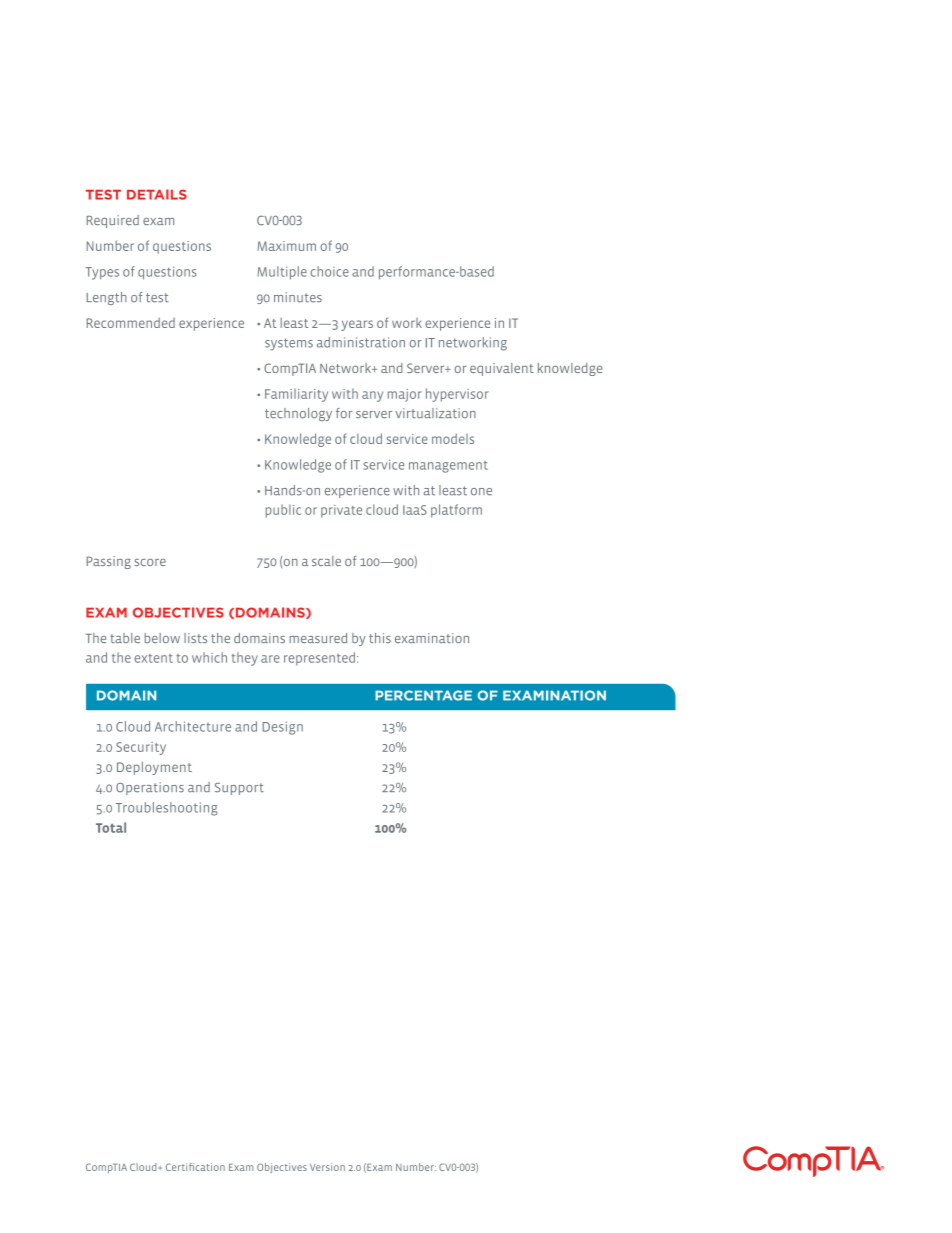 The height and width of the screenshot is (1233, 952). What do you see at coordinates (357, 325) in the screenshot?
I see `years` at bounding box center [357, 325].
